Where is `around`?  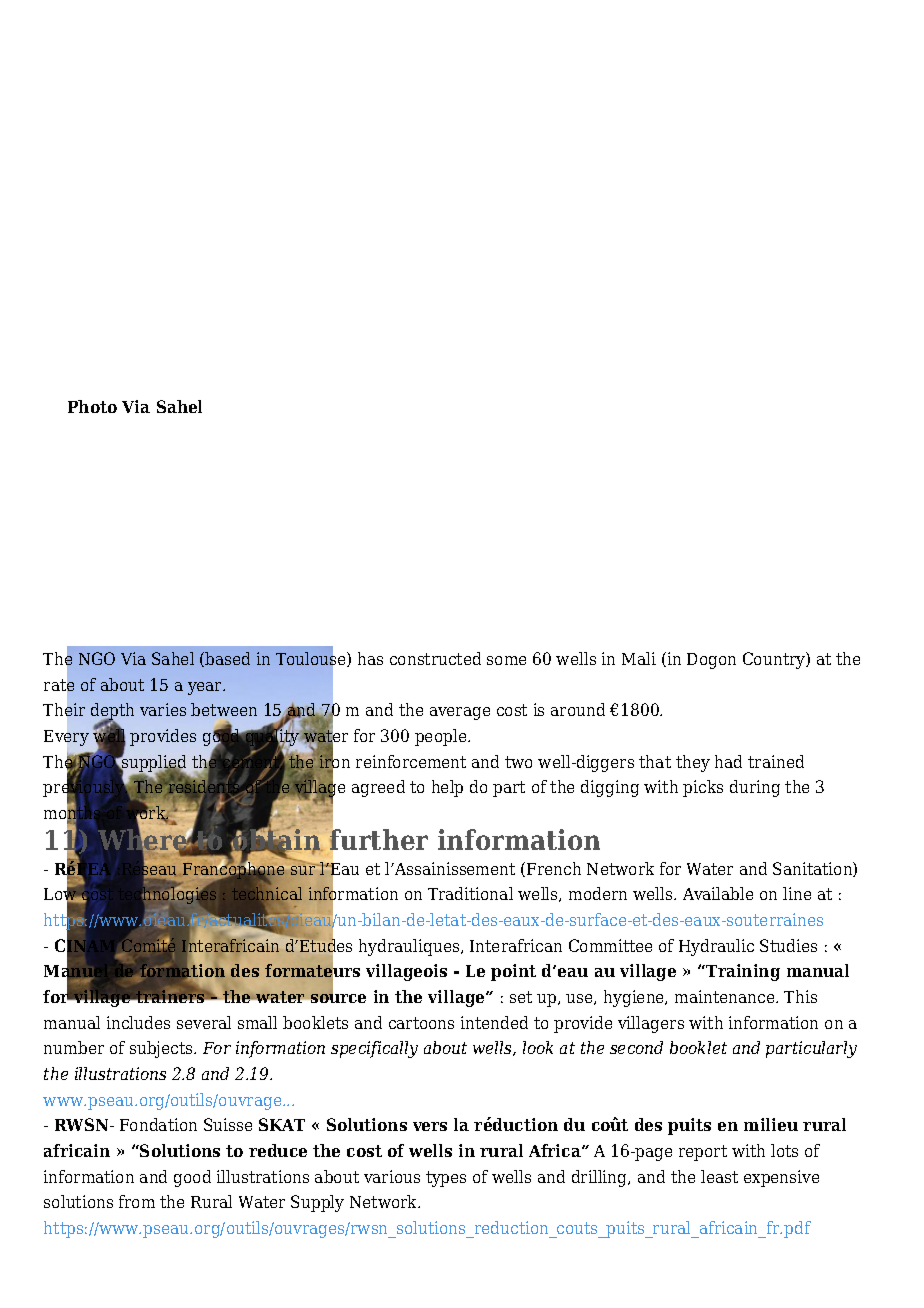 around is located at coordinates (578, 709).
